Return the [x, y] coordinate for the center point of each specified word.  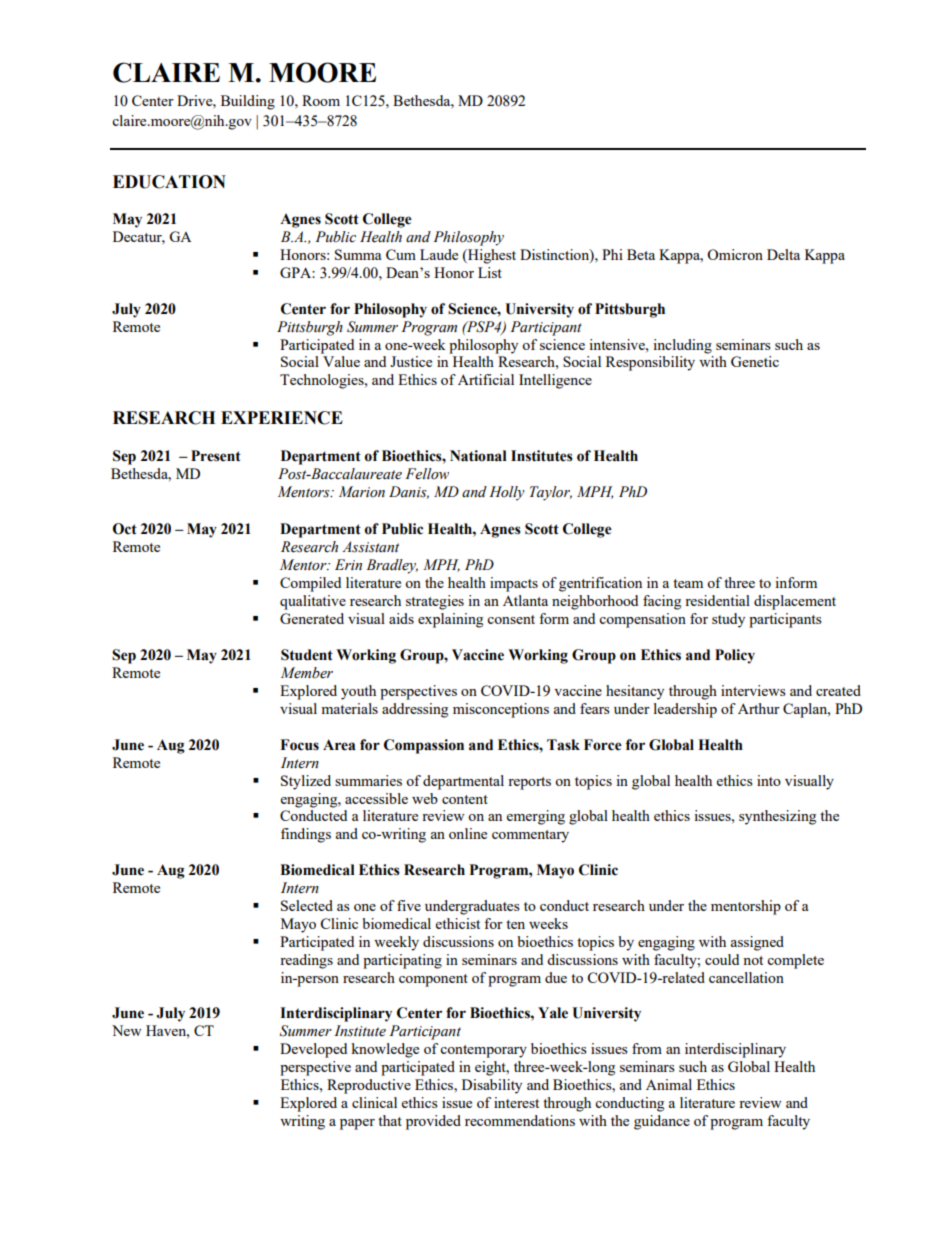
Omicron [735, 254]
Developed [313, 1050]
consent [511, 619]
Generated [312, 618]
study [728, 620]
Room [321, 100]
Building [248, 102]
